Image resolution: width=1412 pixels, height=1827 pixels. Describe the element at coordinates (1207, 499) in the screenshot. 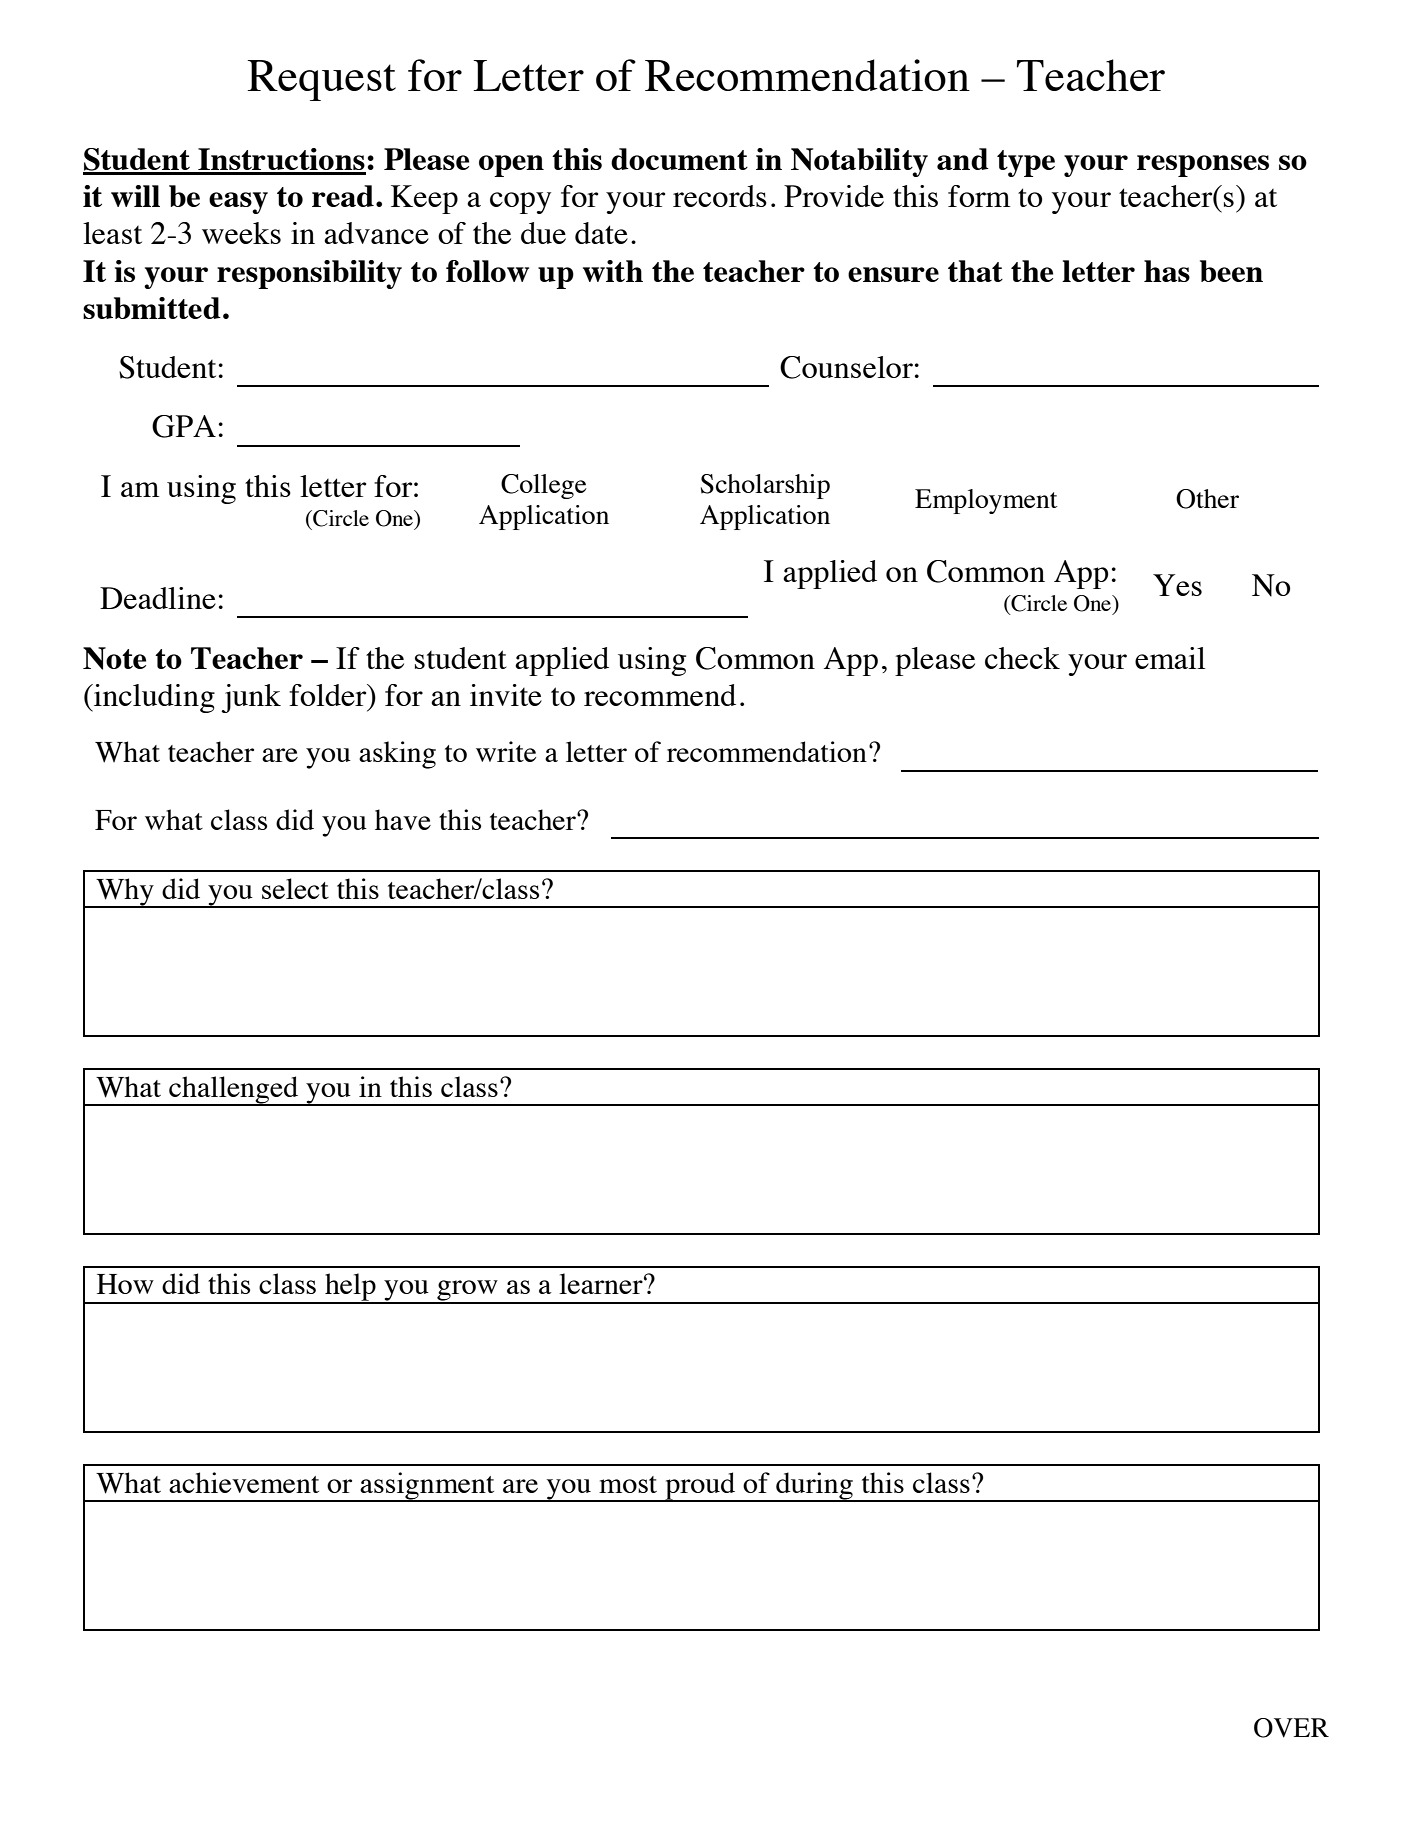

I see `Other` at that location.
